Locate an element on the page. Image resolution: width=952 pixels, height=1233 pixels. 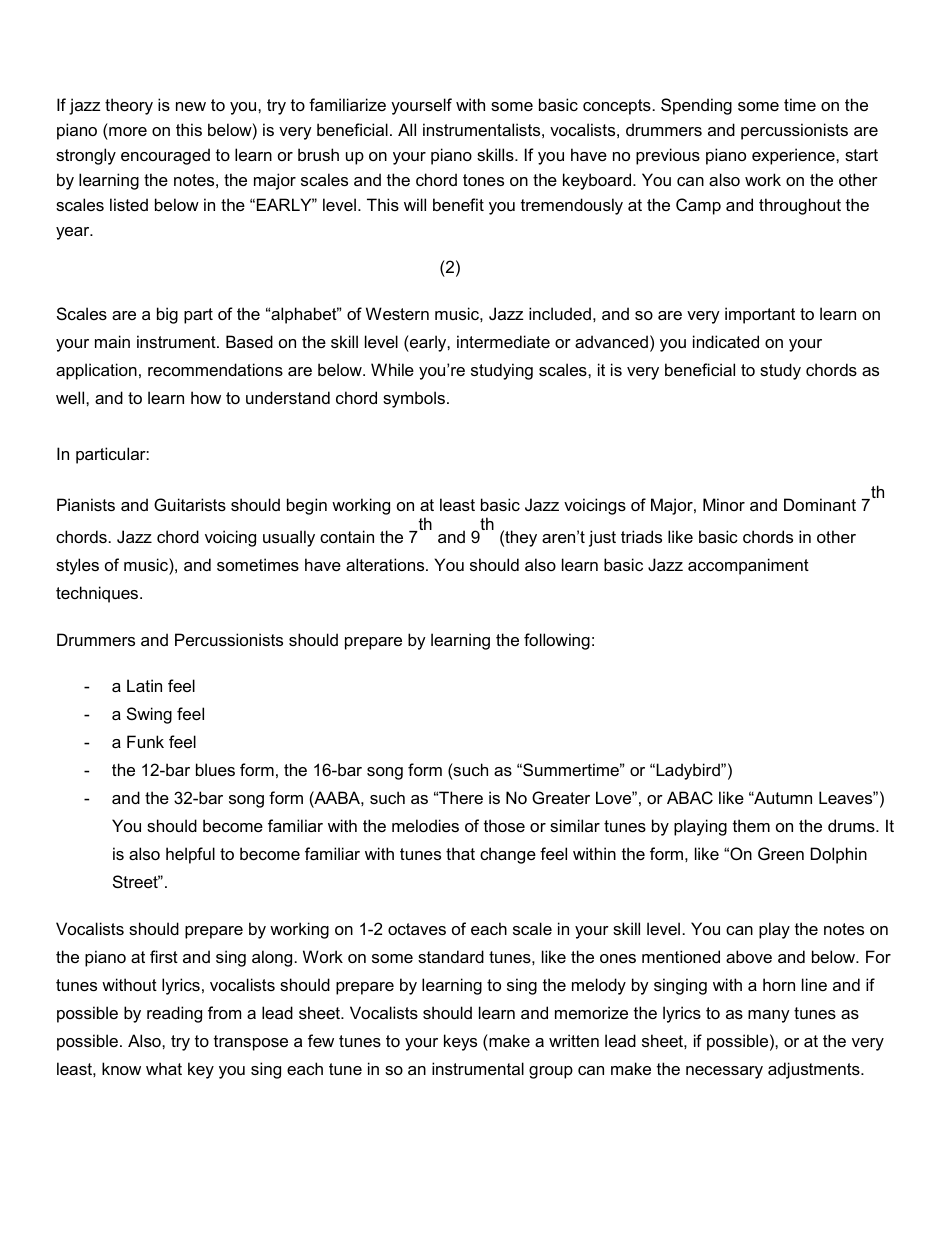
what is located at coordinates (164, 1068).
